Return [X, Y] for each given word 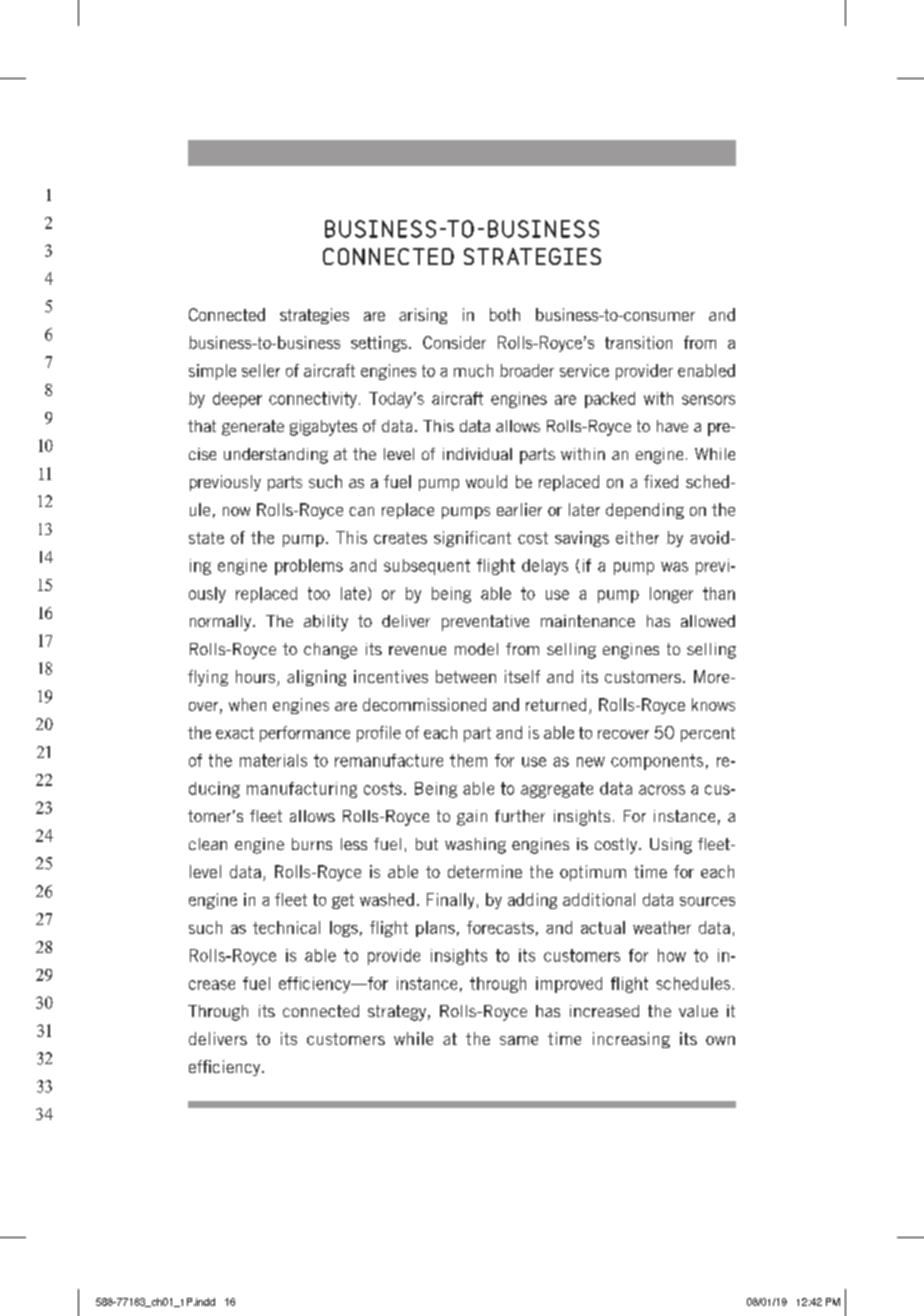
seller [261, 370]
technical [286, 927]
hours [257, 678]
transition [638, 342]
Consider [454, 342]
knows [713, 704]
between [466, 676]
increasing [631, 1040]
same [519, 1040]
